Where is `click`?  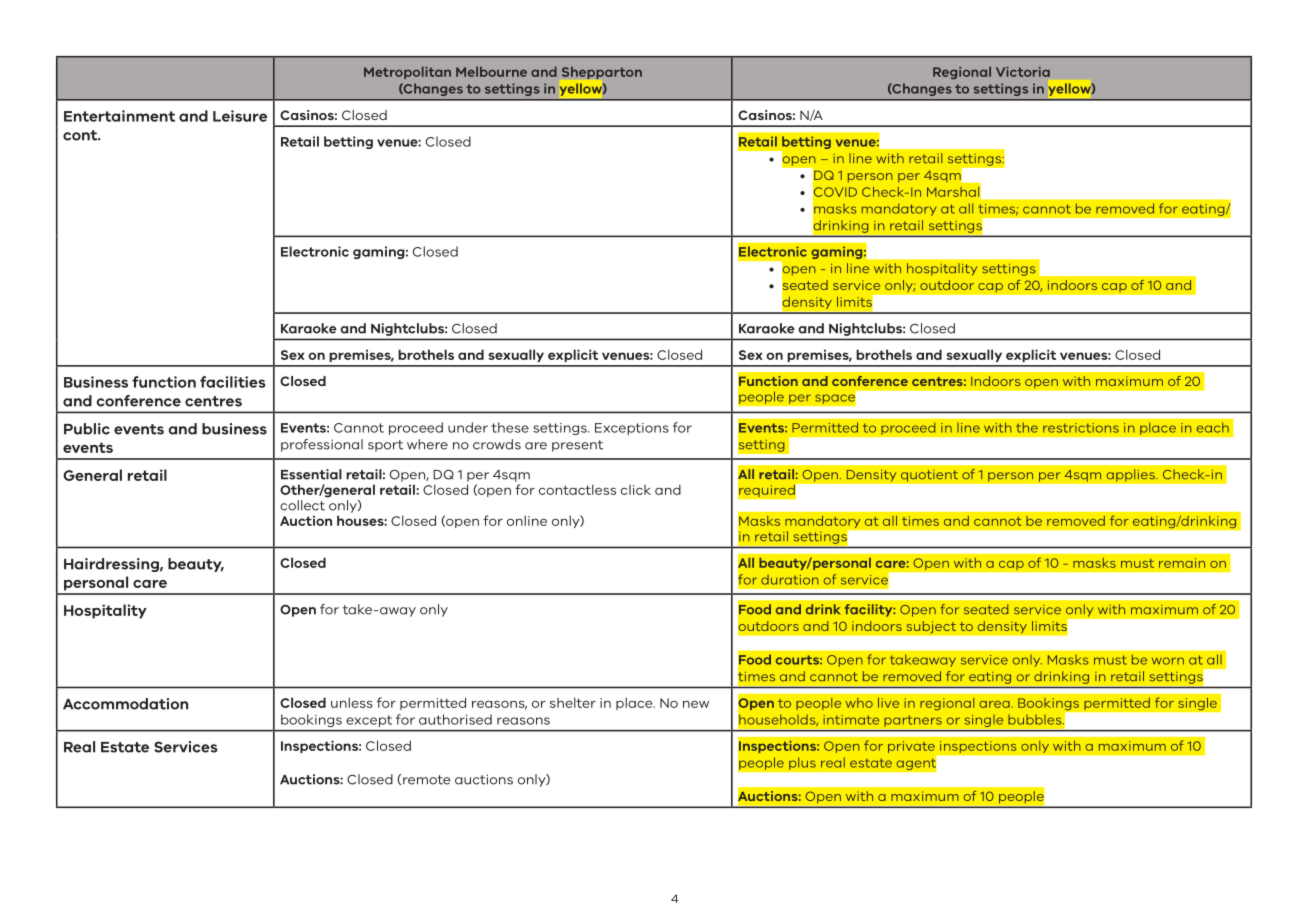
click is located at coordinates (636, 490).
